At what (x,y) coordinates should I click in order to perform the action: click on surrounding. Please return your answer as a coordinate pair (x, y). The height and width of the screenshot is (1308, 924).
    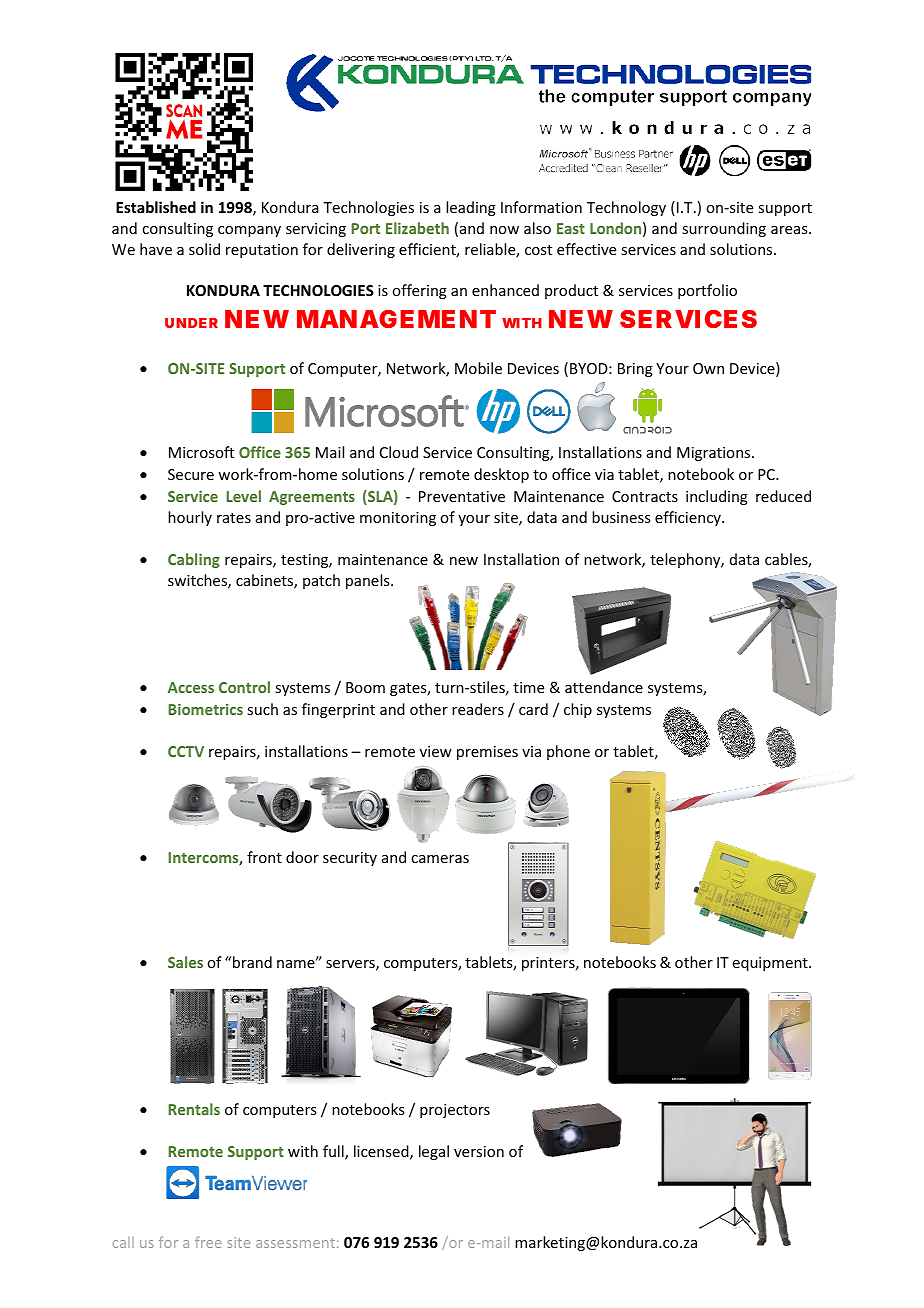
    Looking at the image, I should click on (724, 229).
